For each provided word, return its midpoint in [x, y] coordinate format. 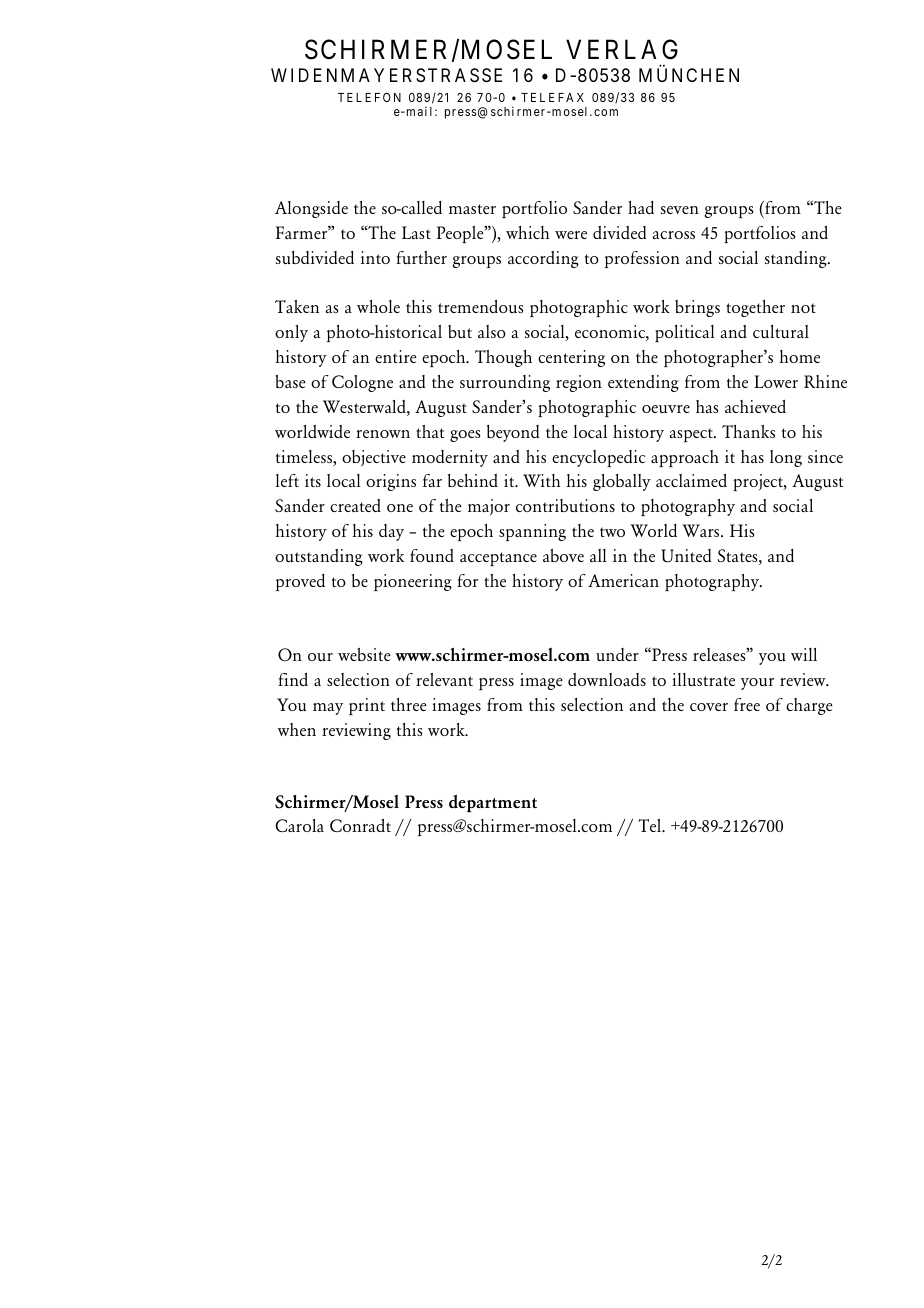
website [364, 654]
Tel [650, 825]
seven [680, 210]
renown [383, 434]
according [543, 259]
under [617, 654]
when [297, 729]
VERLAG [622, 49]
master [472, 209]
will [804, 654]
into [375, 257]
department [493, 804]
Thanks [748, 431]
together [755, 308]
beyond [513, 433]
